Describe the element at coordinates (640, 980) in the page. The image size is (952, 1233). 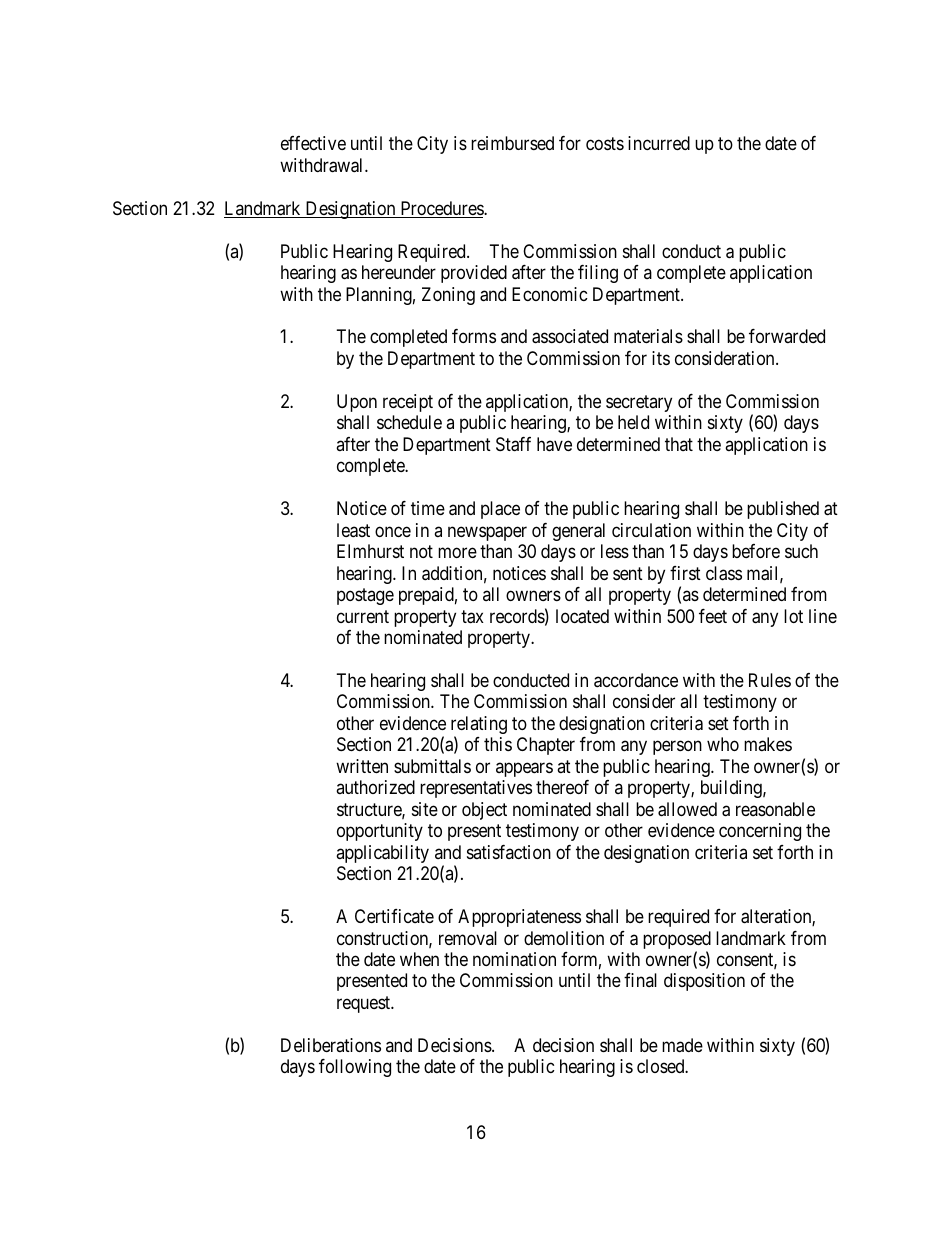
I see `final` at that location.
